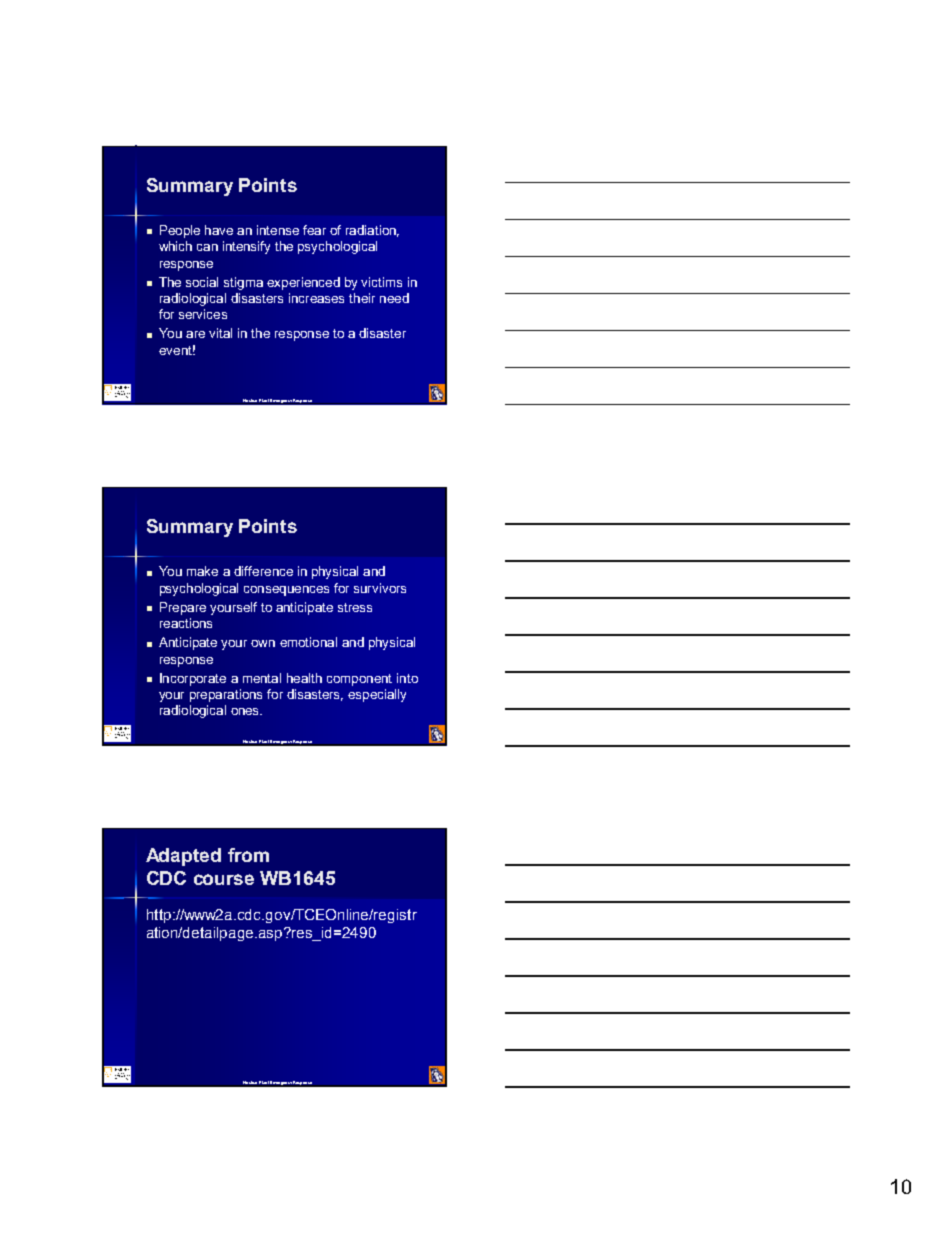 The image size is (952, 1233). I want to click on Adapted, so click(183, 857).
